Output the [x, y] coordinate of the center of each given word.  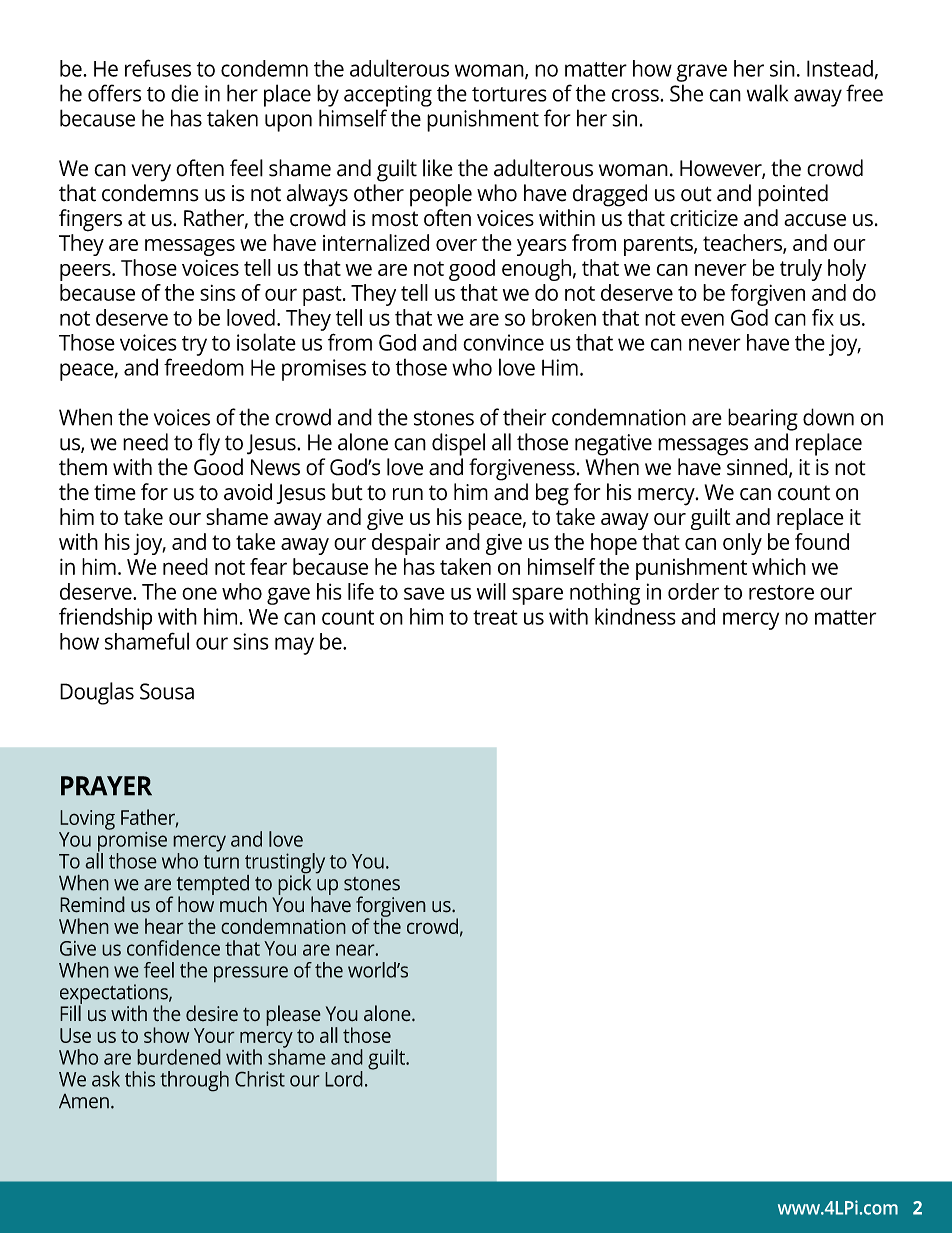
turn [221, 862]
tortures [509, 94]
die [184, 93]
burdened [179, 1057]
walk [767, 93]
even [702, 319]
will [491, 591]
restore [781, 592]
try [194, 346]
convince [503, 342]
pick [295, 885]
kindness [635, 616]
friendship [105, 618]
